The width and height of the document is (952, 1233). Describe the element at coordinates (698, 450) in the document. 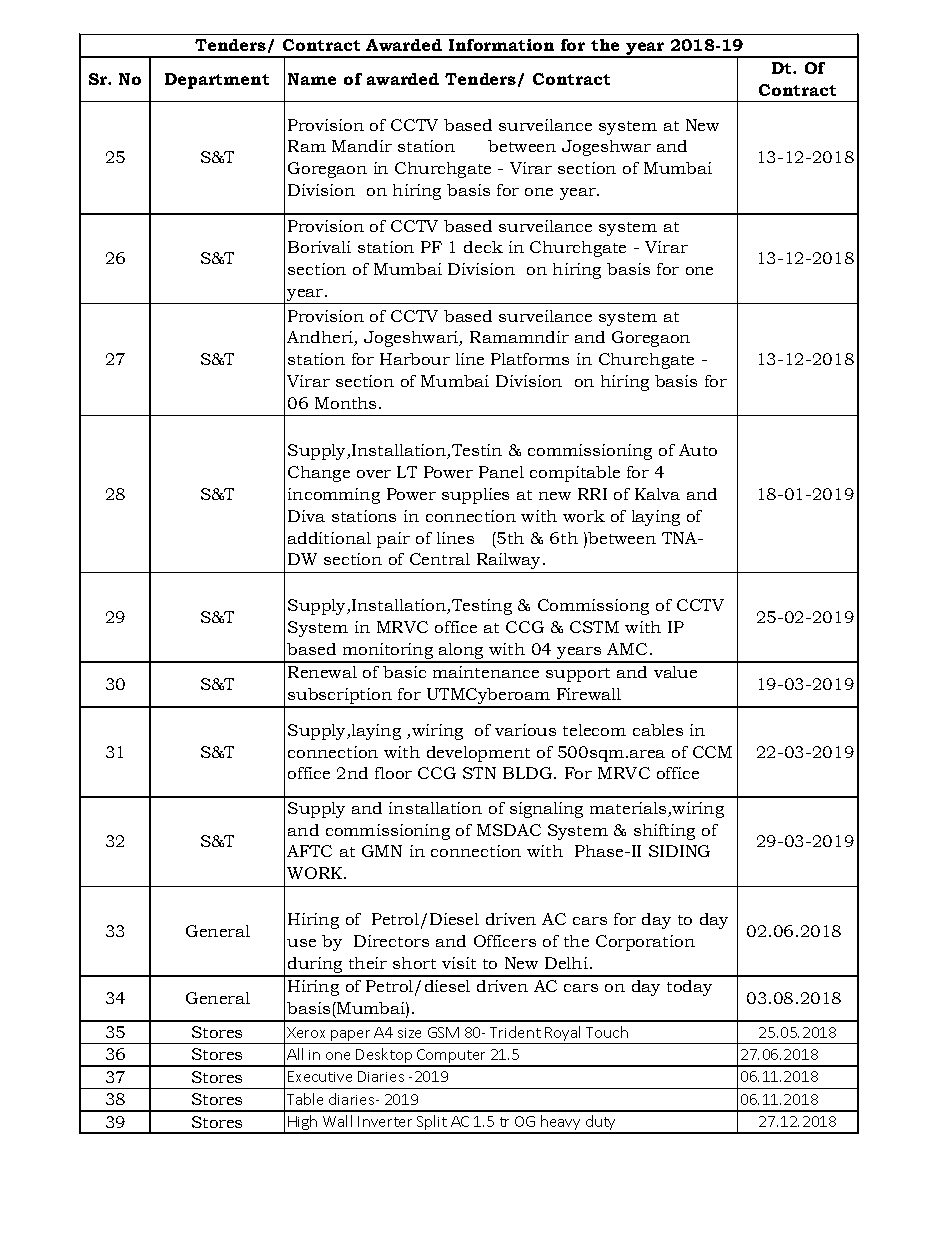

I see `Auto` at that location.
